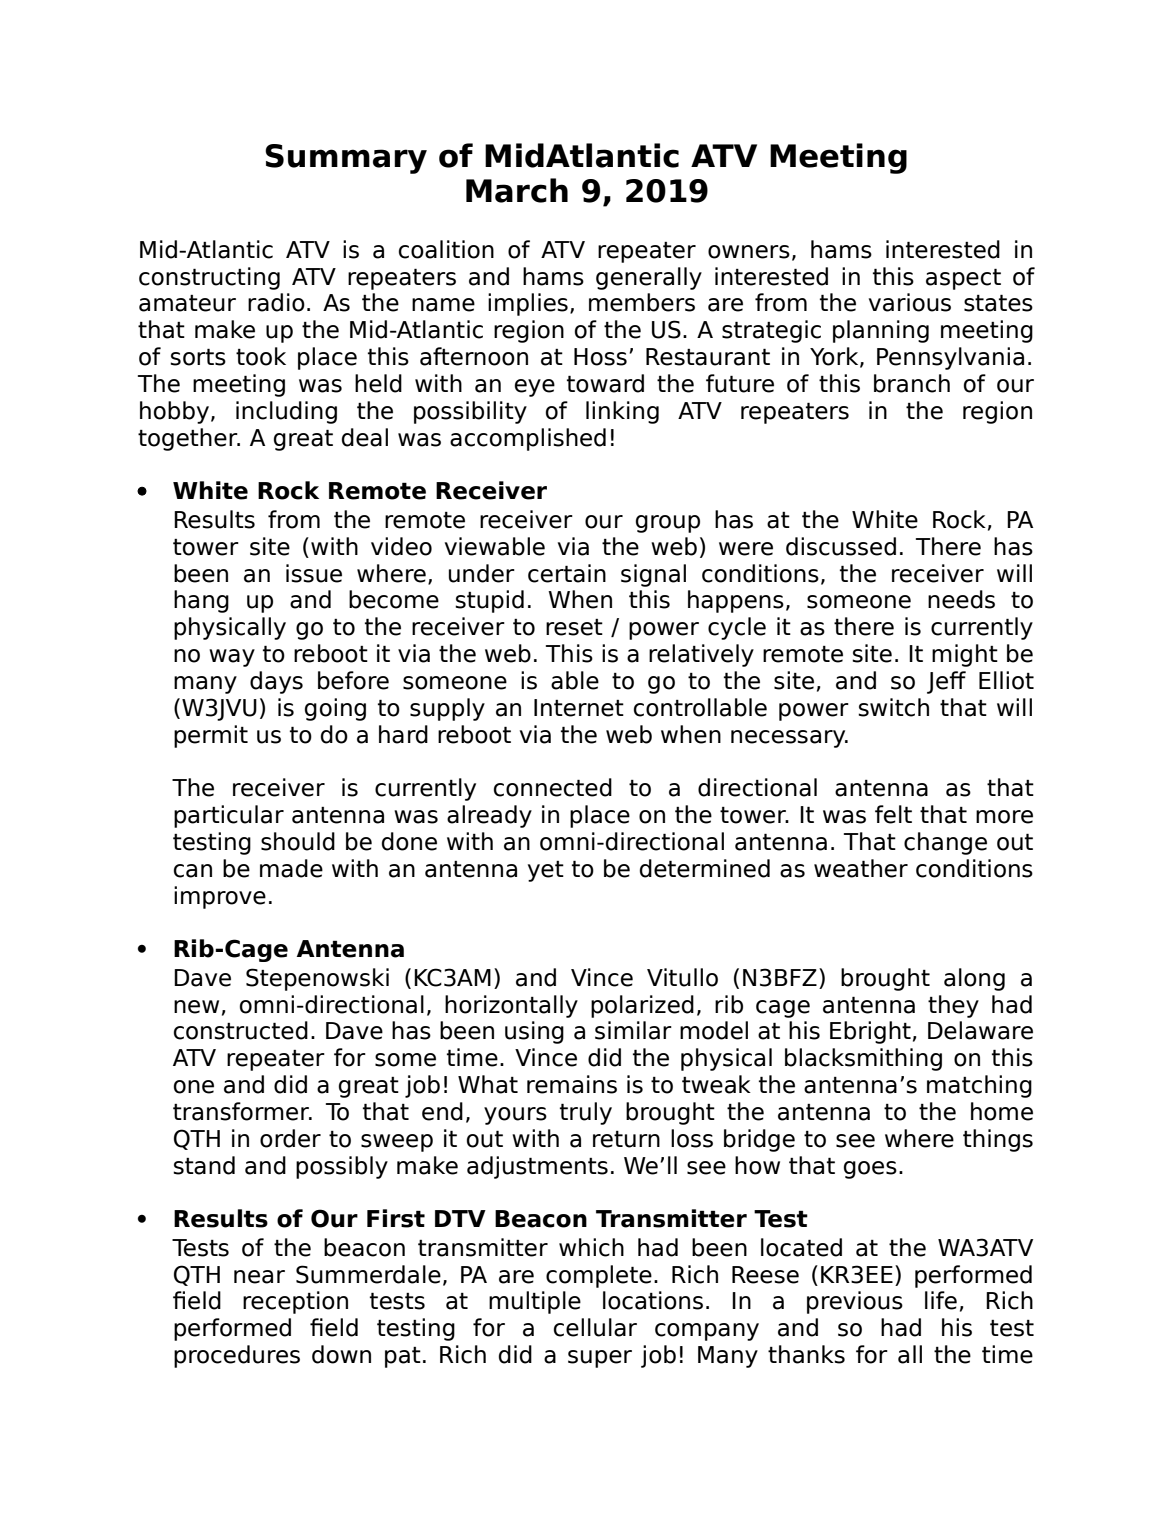 The image size is (1173, 1518). What do you see at coordinates (346, 159) in the screenshot?
I see `Summary` at bounding box center [346, 159].
